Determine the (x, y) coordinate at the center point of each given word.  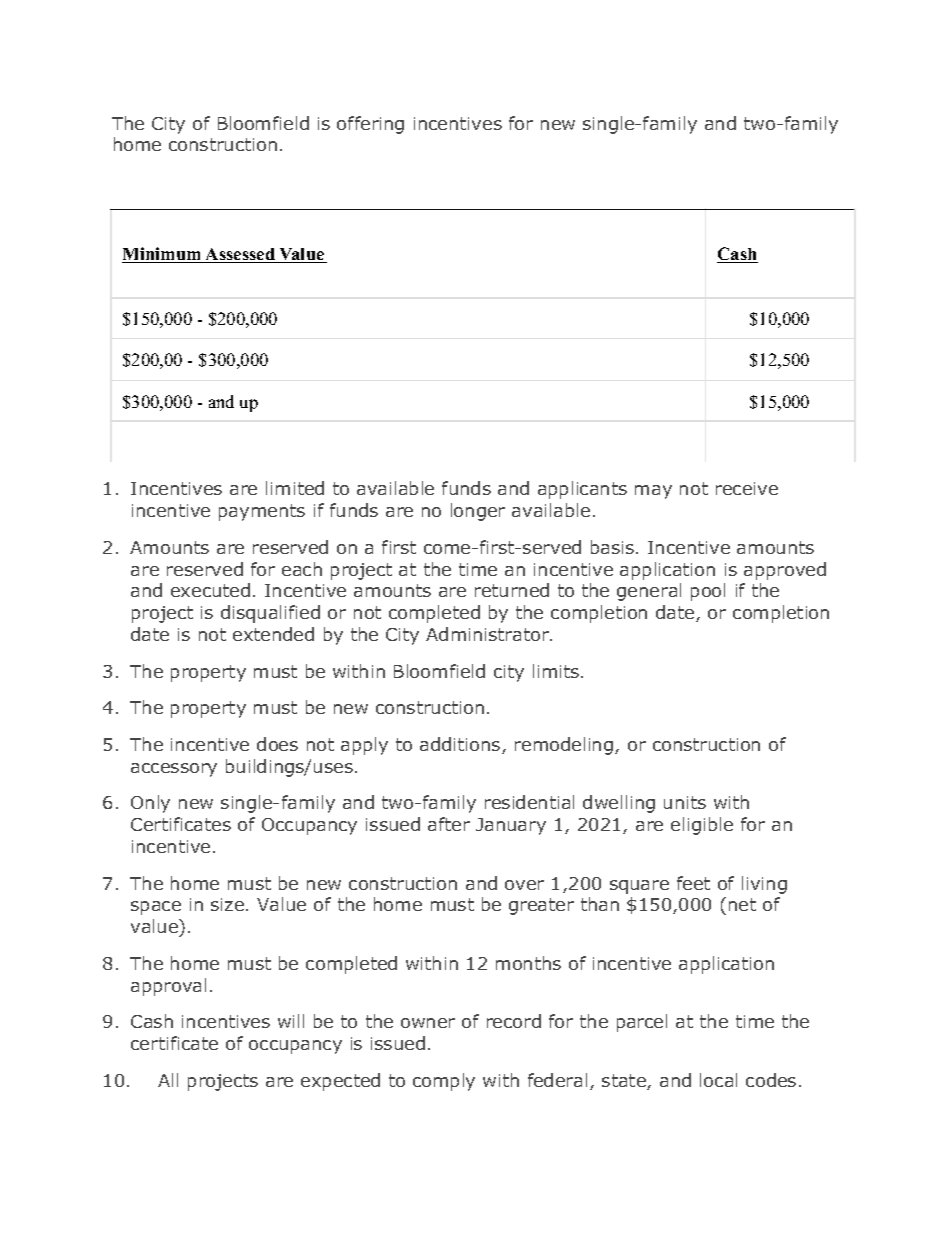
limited (295, 488)
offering (370, 125)
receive (747, 488)
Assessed (240, 255)
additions (461, 745)
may (653, 492)
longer (478, 512)
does (277, 744)
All (168, 1080)
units (685, 802)
